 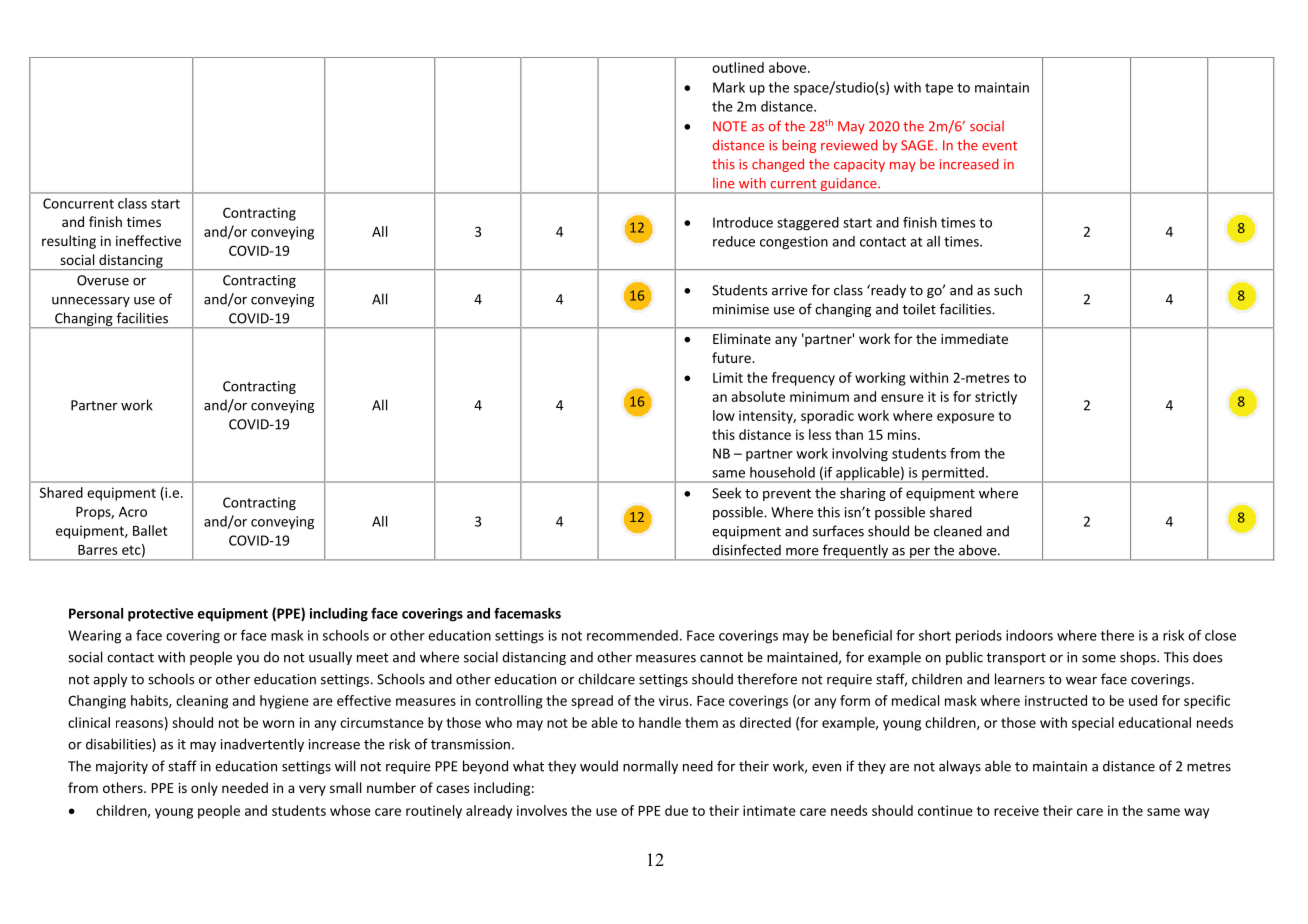 What do you see at coordinates (204, 789) in the image?
I see `only` at bounding box center [204, 789].
